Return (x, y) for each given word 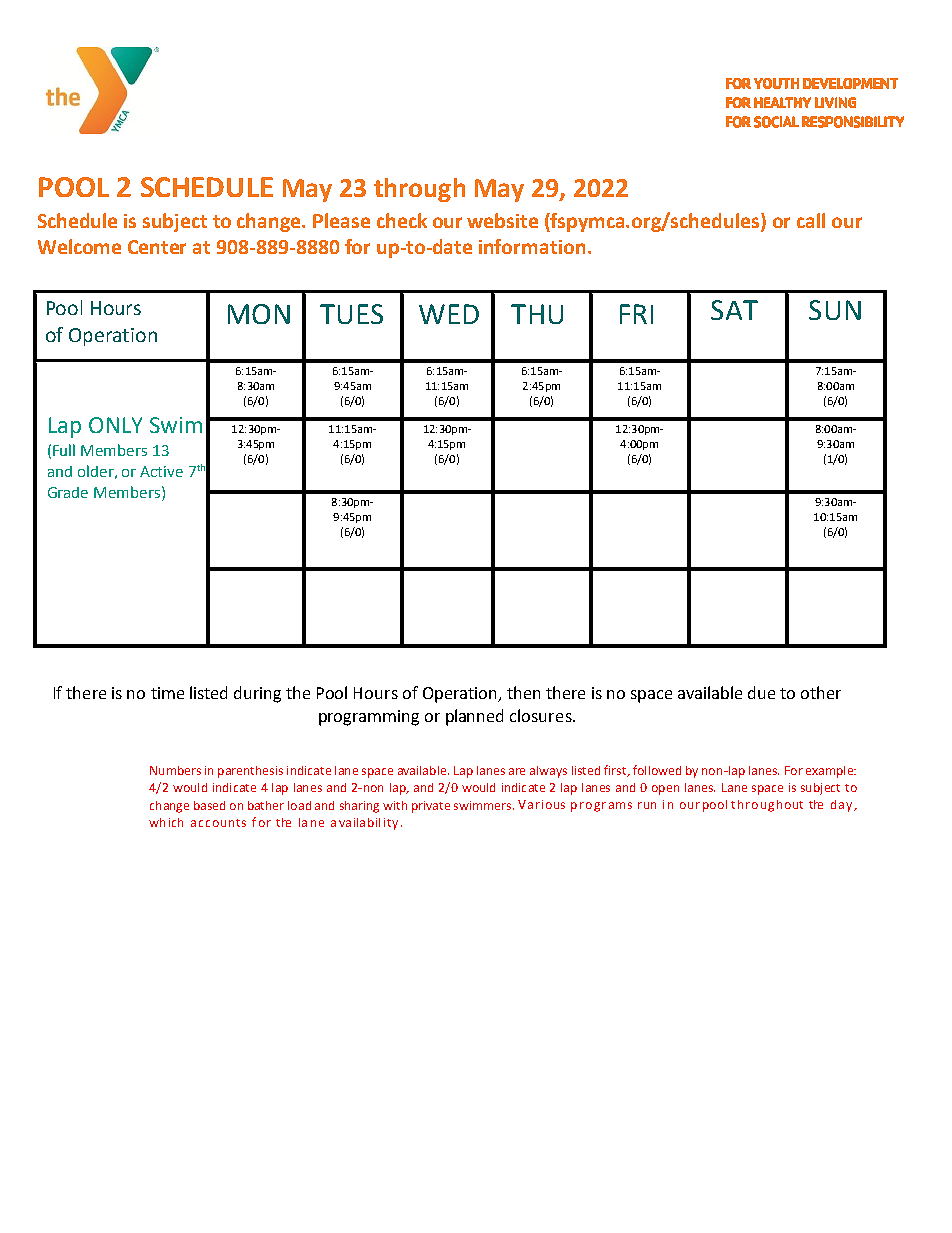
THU (537, 314)
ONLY (115, 425)
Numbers (175, 770)
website (502, 220)
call (811, 220)
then (523, 692)
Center (157, 247)
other (821, 692)
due (761, 692)
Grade (68, 492)
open (665, 790)
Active (161, 471)
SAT (734, 310)
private (431, 807)
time (167, 693)
